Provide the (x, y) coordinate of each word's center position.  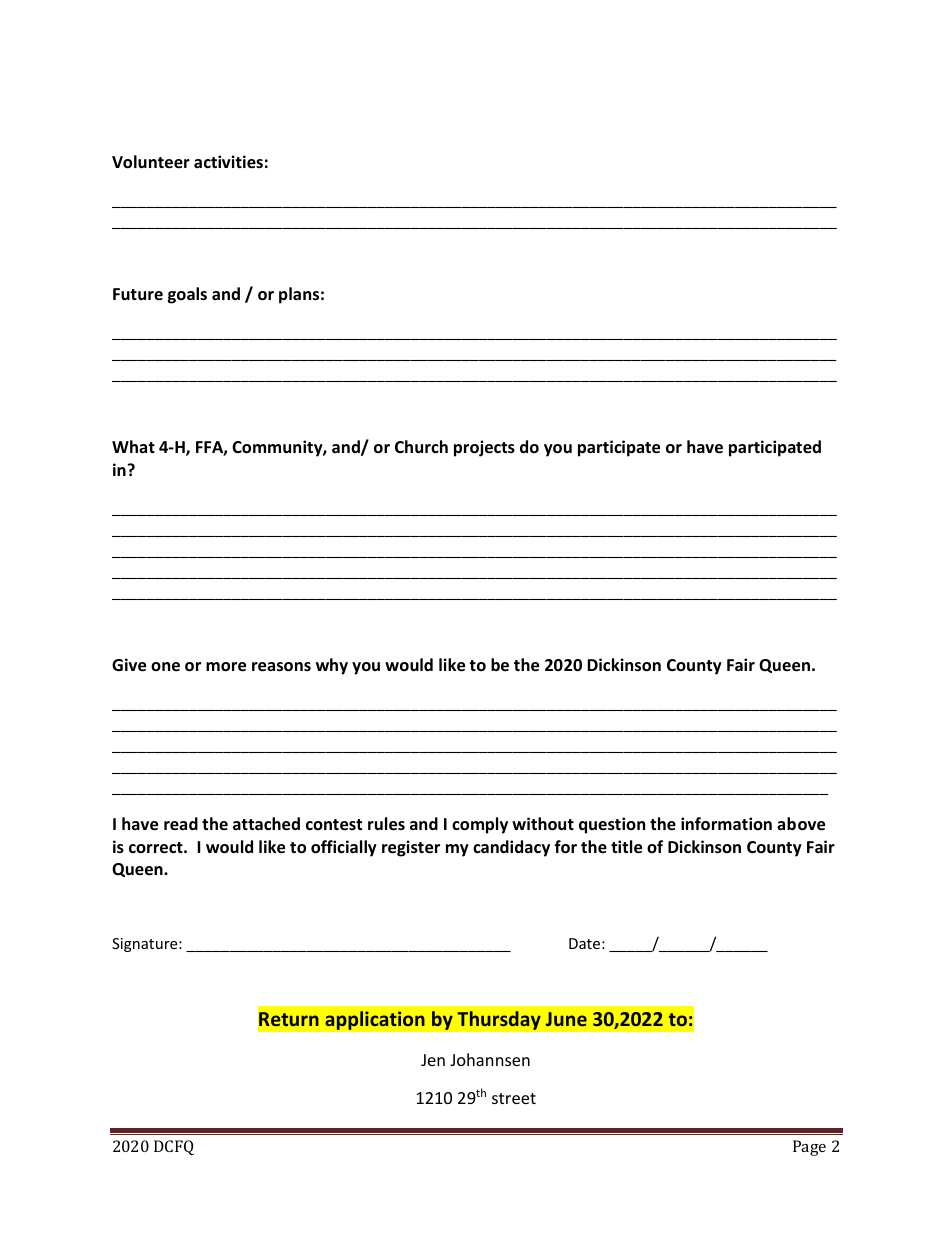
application (375, 1020)
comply (480, 825)
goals (187, 295)
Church (421, 446)
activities (228, 162)
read (181, 824)
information (726, 824)
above (801, 824)
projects (484, 448)
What (133, 446)
